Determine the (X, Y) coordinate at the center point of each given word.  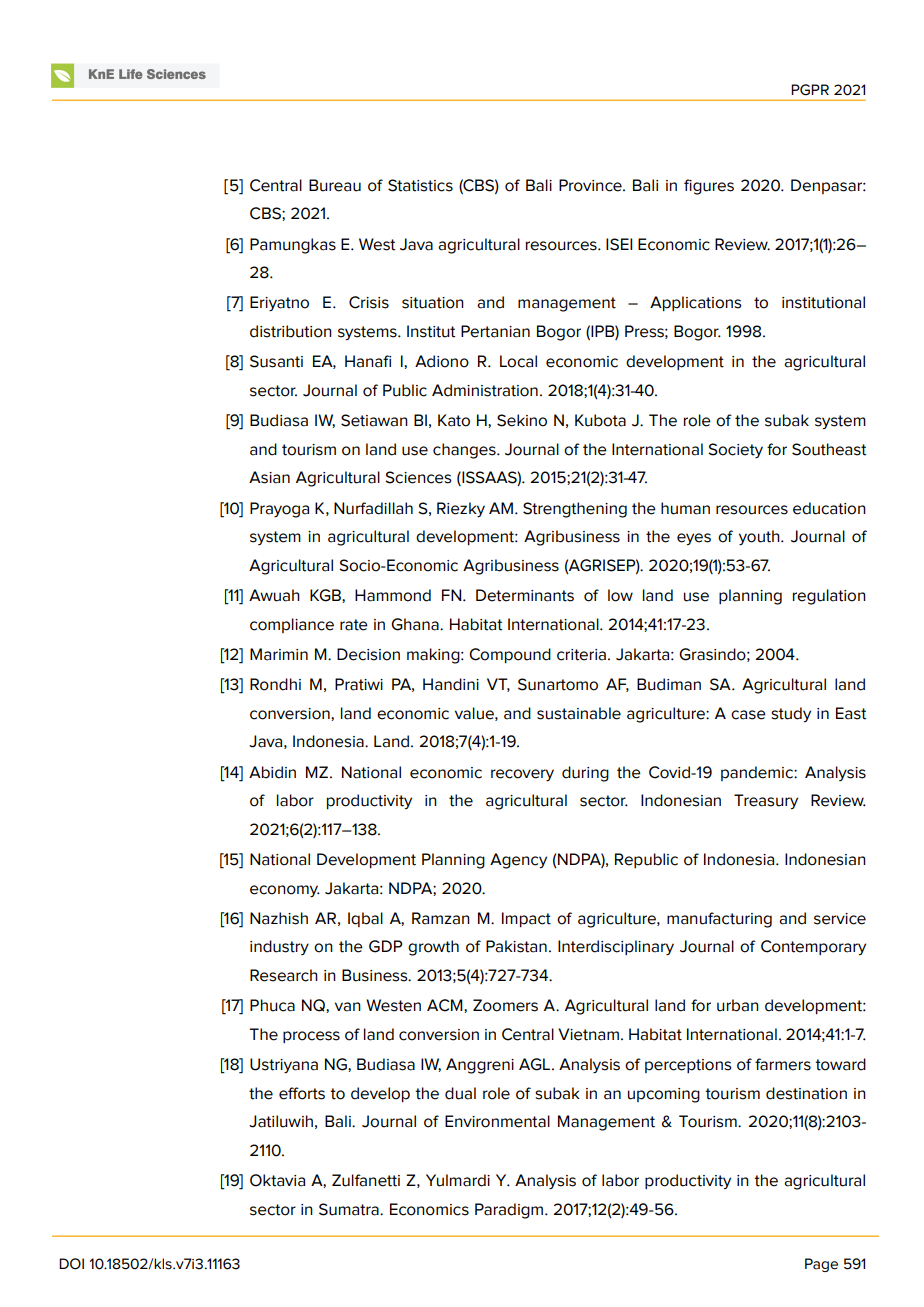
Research (284, 975)
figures (709, 187)
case (748, 715)
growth (433, 948)
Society (735, 450)
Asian (269, 477)
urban (738, 1005)
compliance (292, 625)
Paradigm (510, 1211)
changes (465, 451)
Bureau (335, 185)
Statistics (420, 185)
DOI (71, 1264)
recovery (522, 775)
